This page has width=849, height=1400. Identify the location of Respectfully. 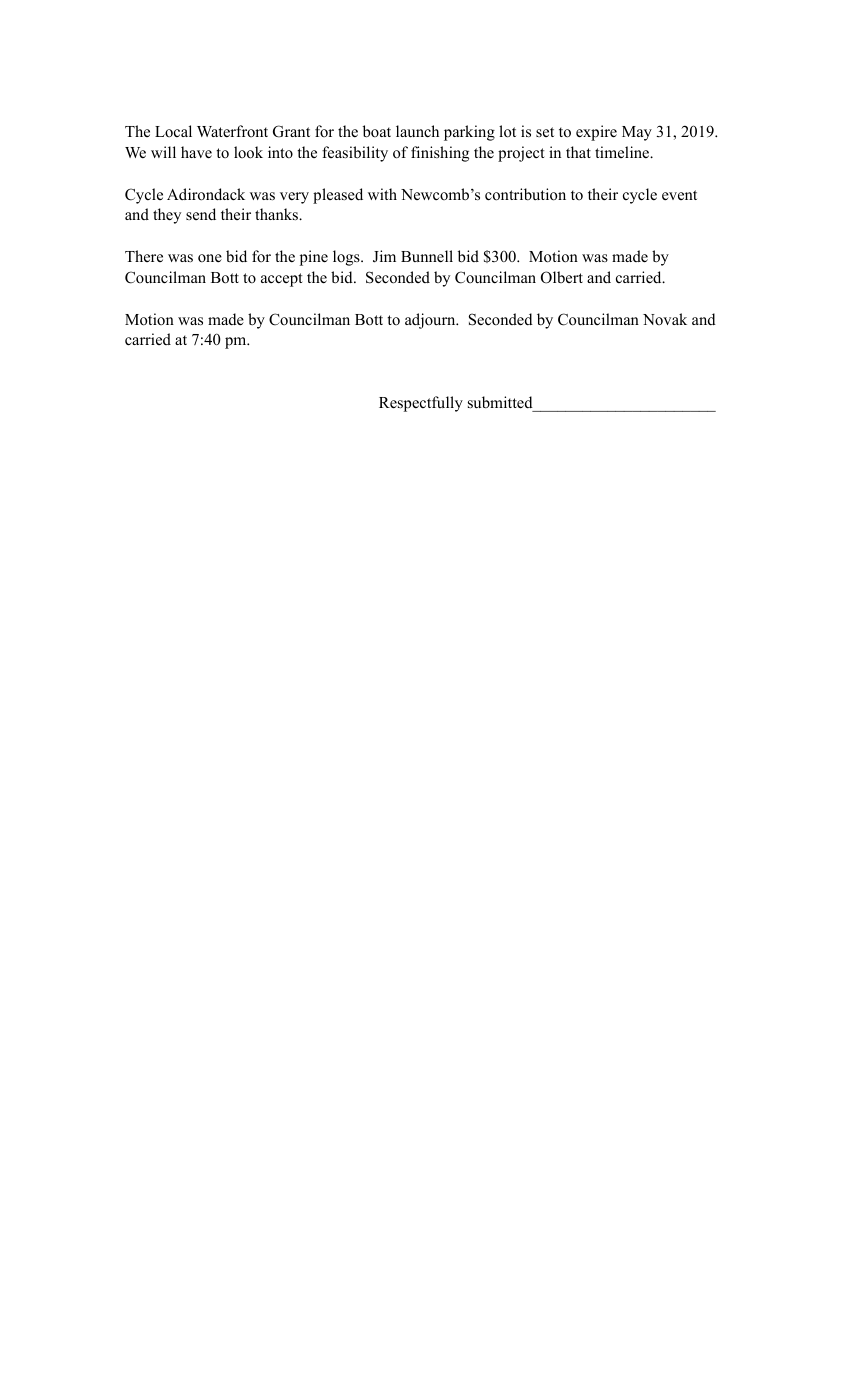
(421, 404).
